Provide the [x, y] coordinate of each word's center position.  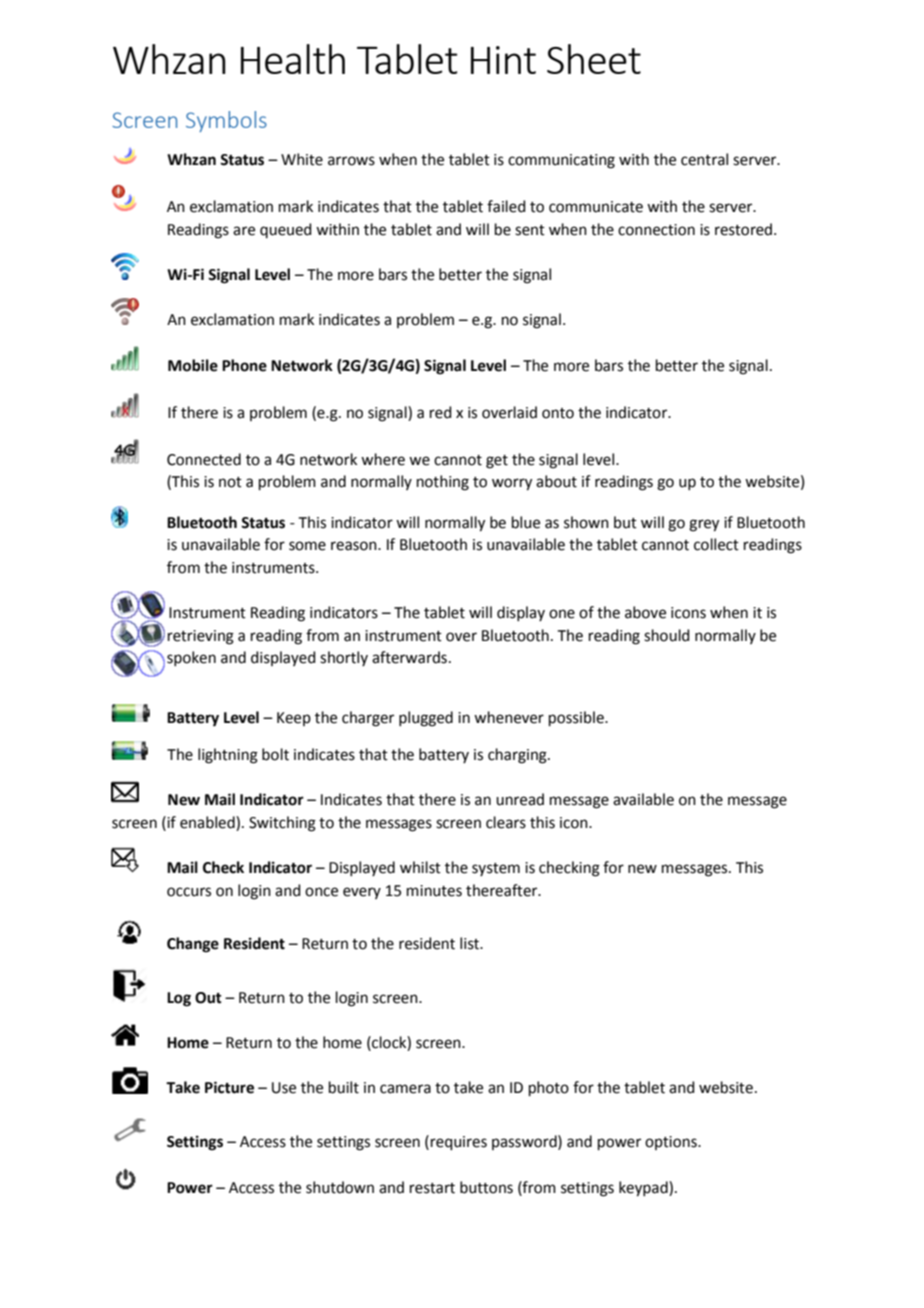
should [667, 635]
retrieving [201, 637]
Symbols [226, 121]
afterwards [409, 657]
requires [459, 1143]
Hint [503, 60]
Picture [229, 1087]
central [704, 159]
